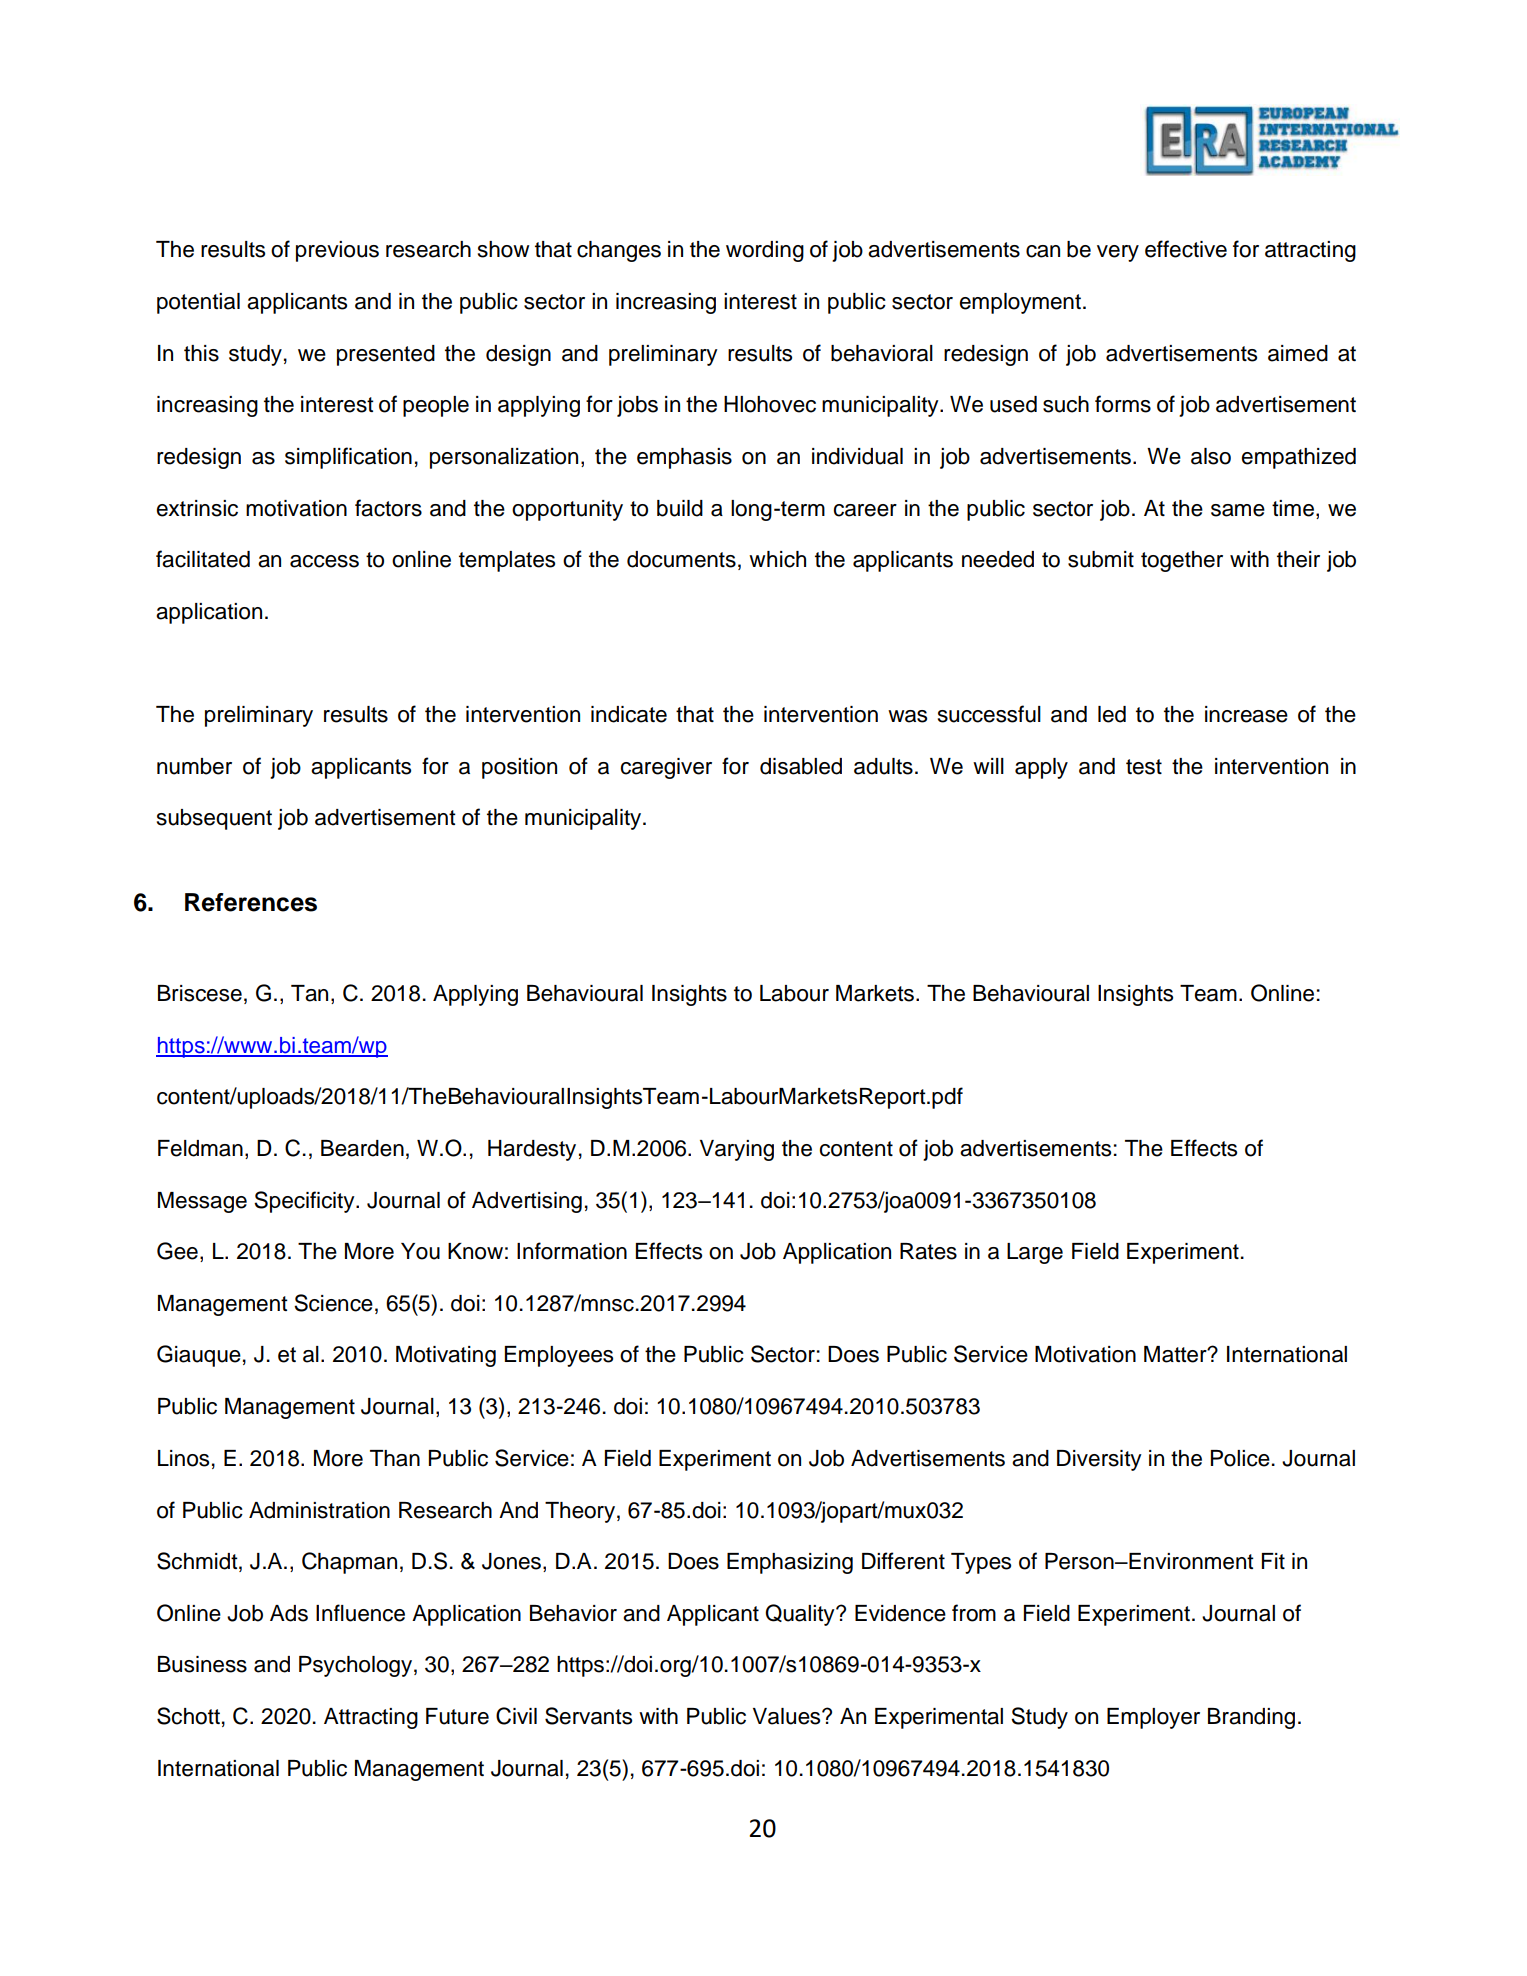 The height and width of the screenshot is (1976, 1527). I want to click on Influence, so click(360, 1613).
